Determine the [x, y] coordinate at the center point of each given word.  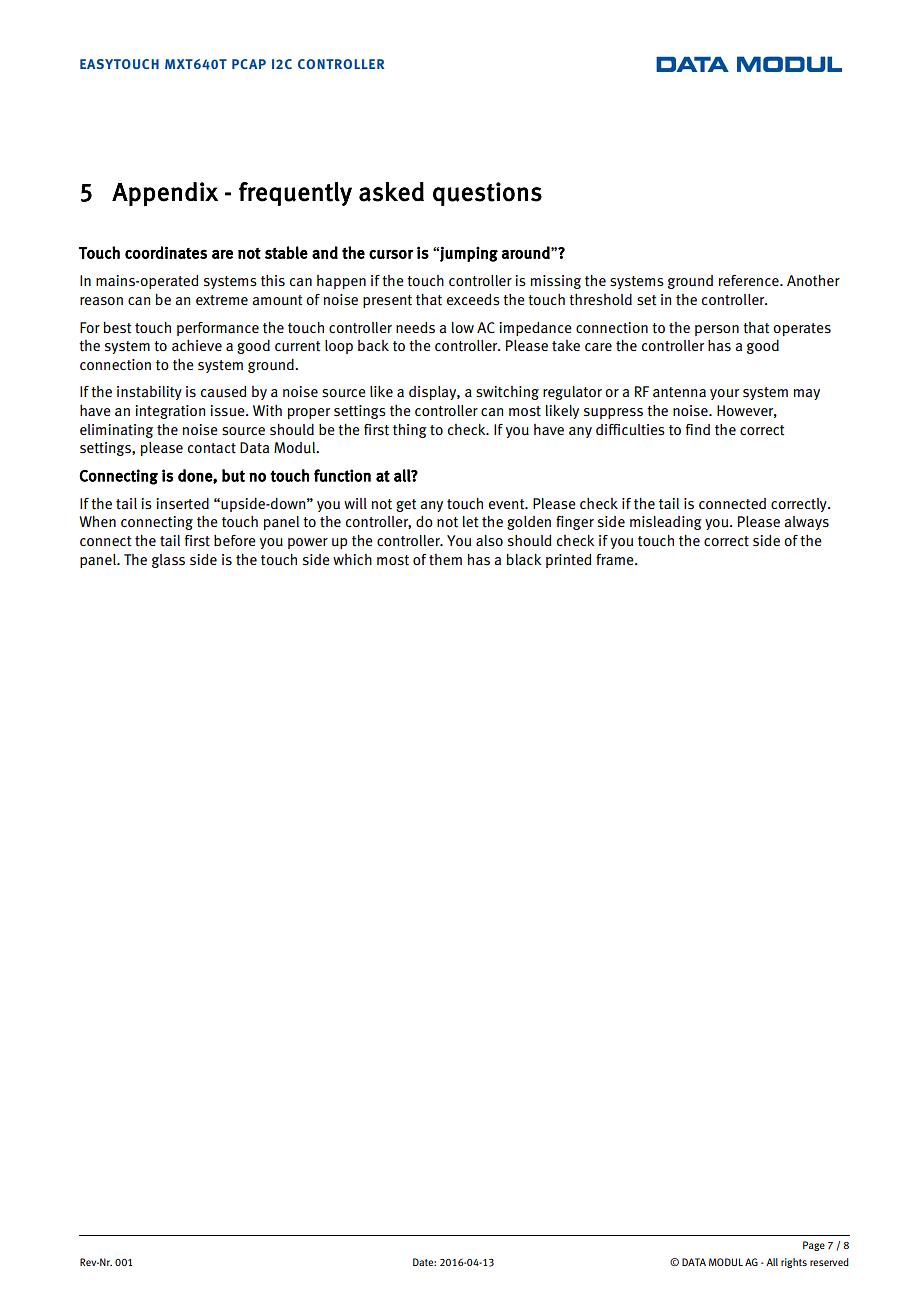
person [717, 330]
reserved [829, 1262]
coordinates [166, 252]
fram [610, 559]
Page [814, 1246]
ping [482, 254]
